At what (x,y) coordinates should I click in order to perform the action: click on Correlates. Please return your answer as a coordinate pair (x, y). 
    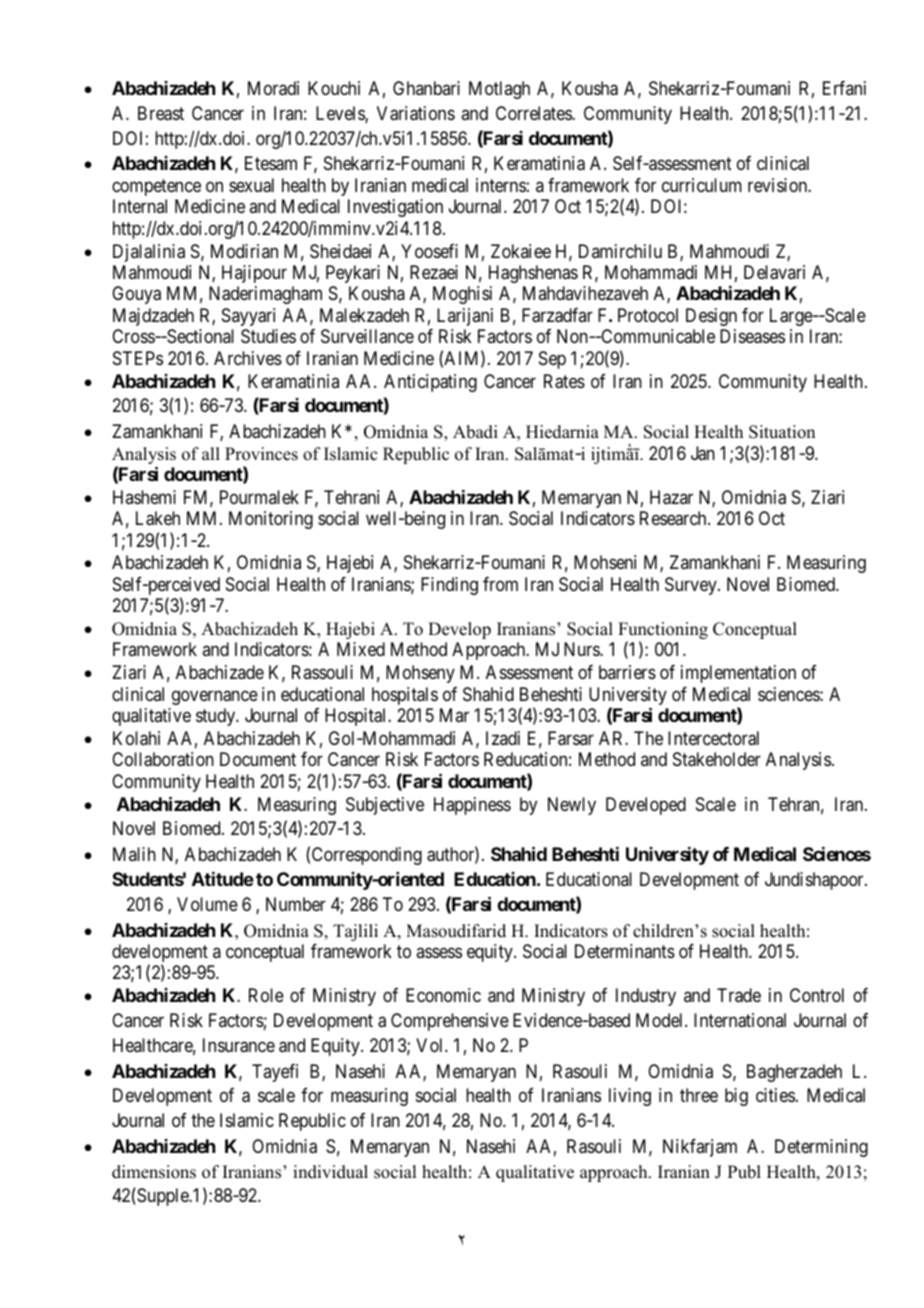
    Looking at the image, I should click on (534, 113).
